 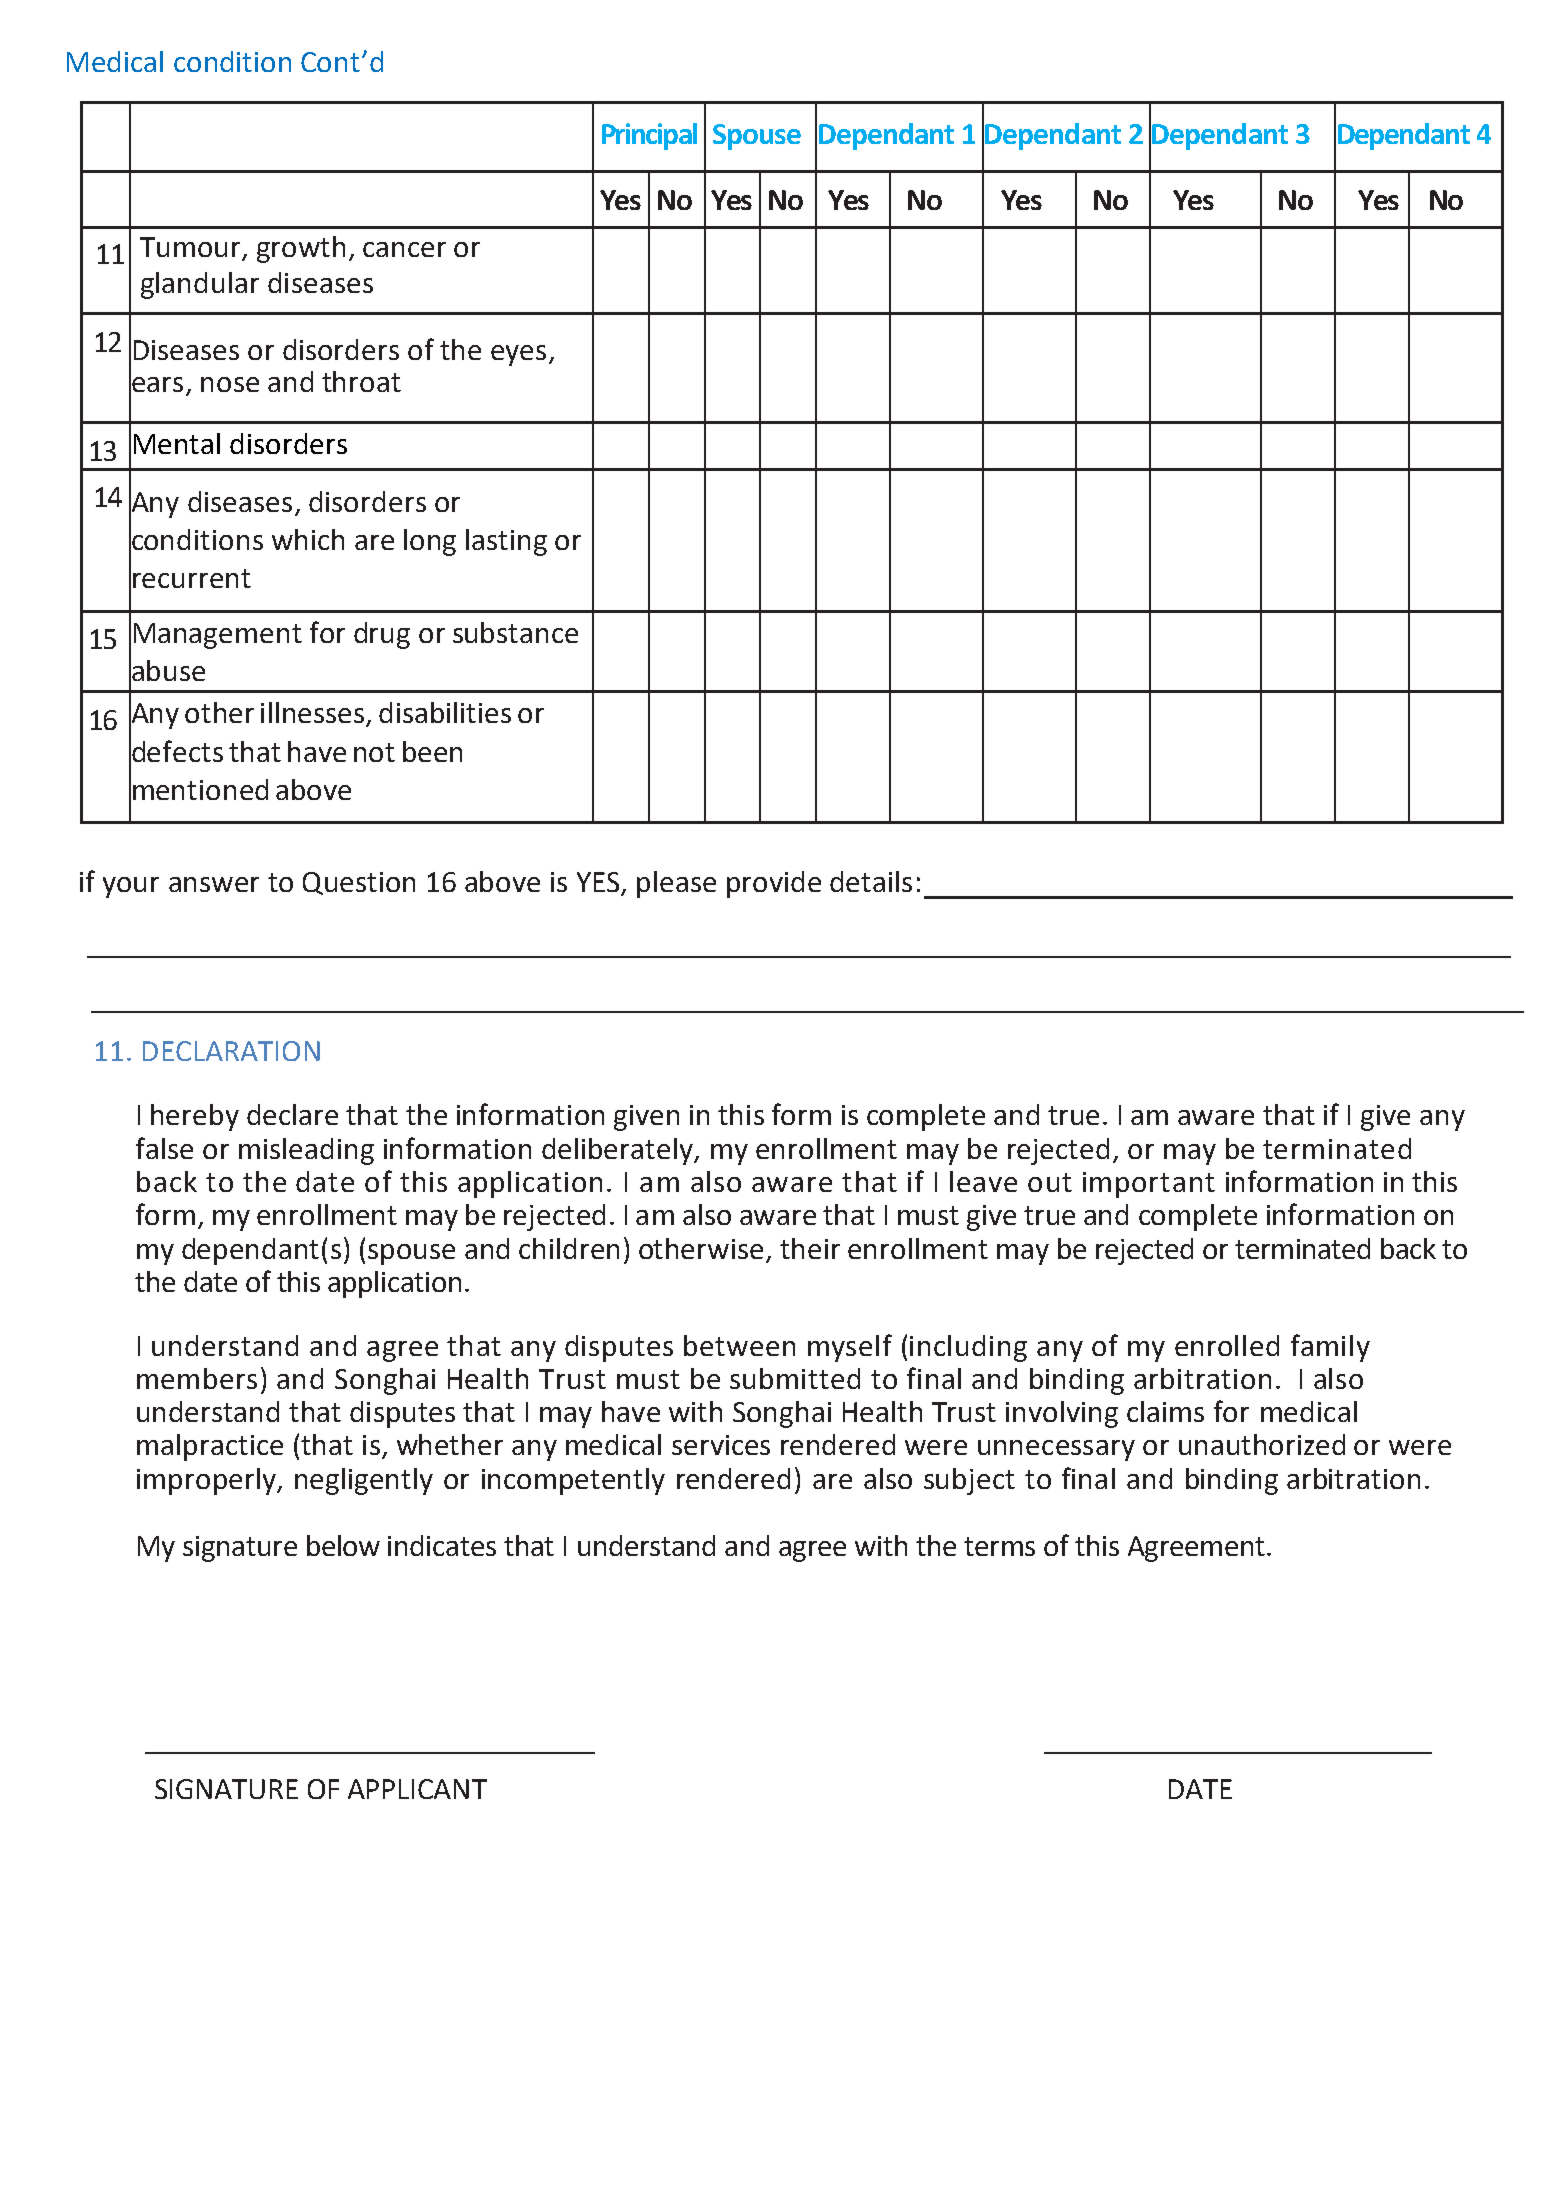 I want to click on Principal, so click(x=649, y=136).
